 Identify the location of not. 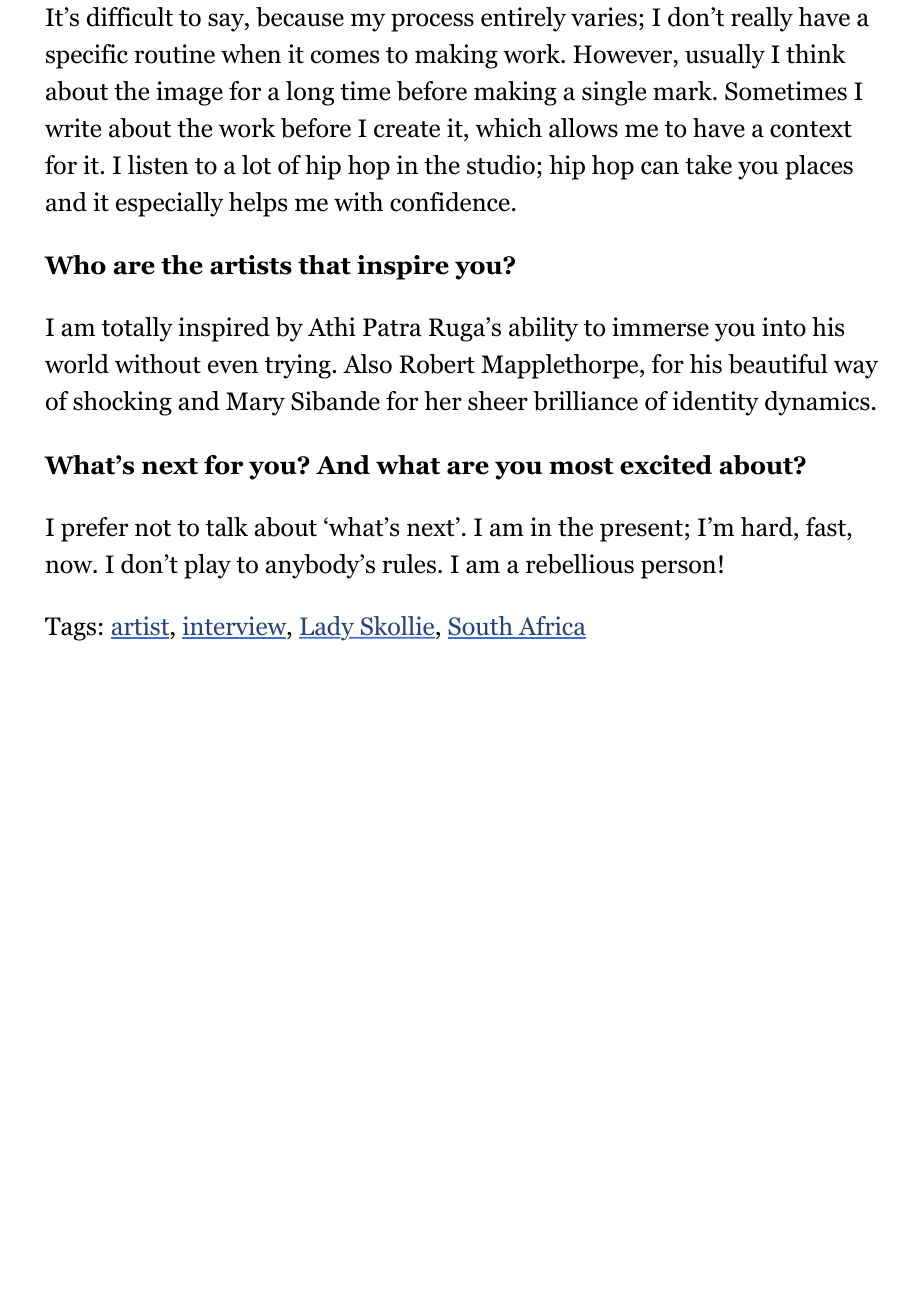
(153, 528).
